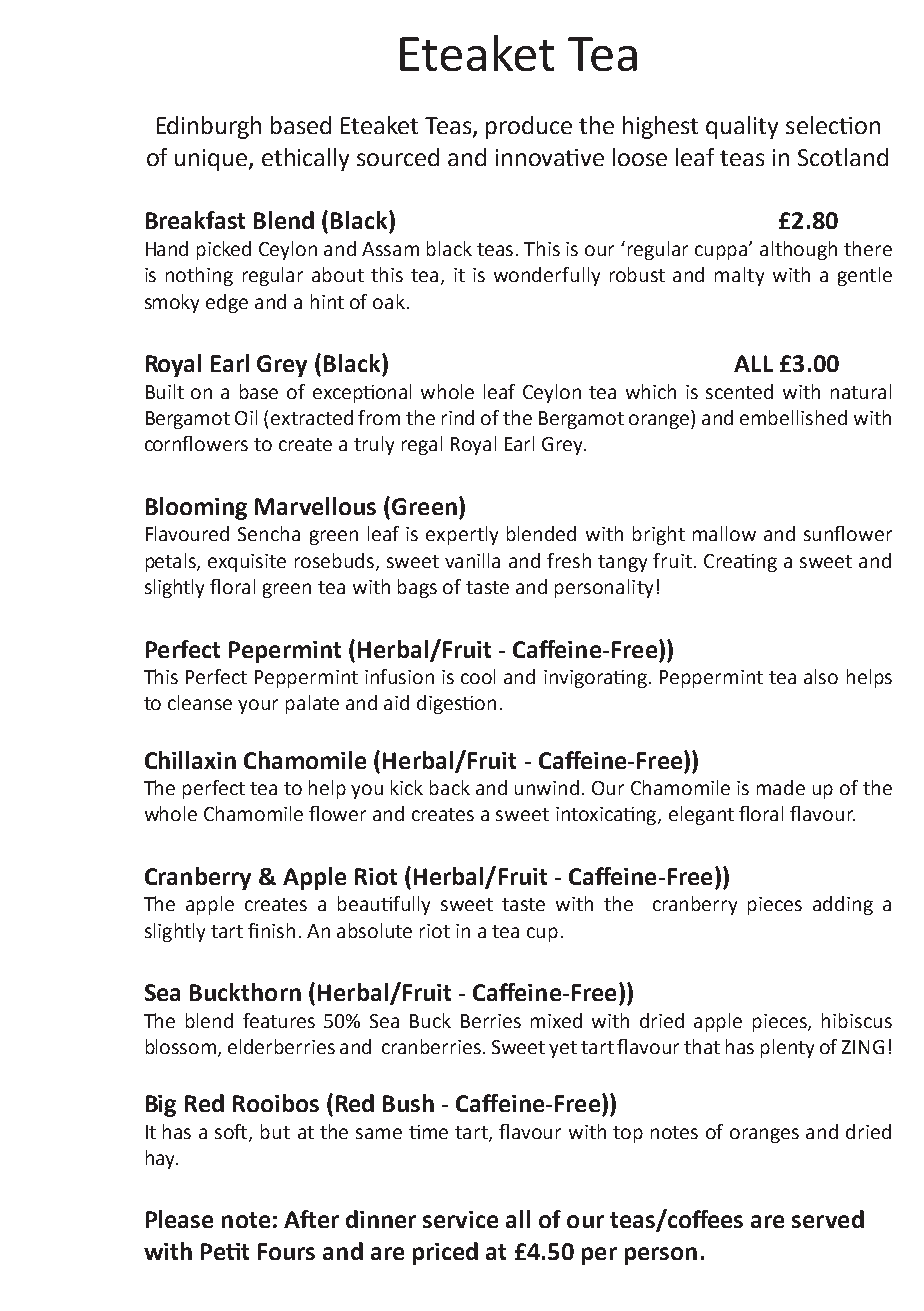 This page has width=924, height=1311. Describe the element at coordinates (550, 157) in the page. I see `innovative` at that location.
